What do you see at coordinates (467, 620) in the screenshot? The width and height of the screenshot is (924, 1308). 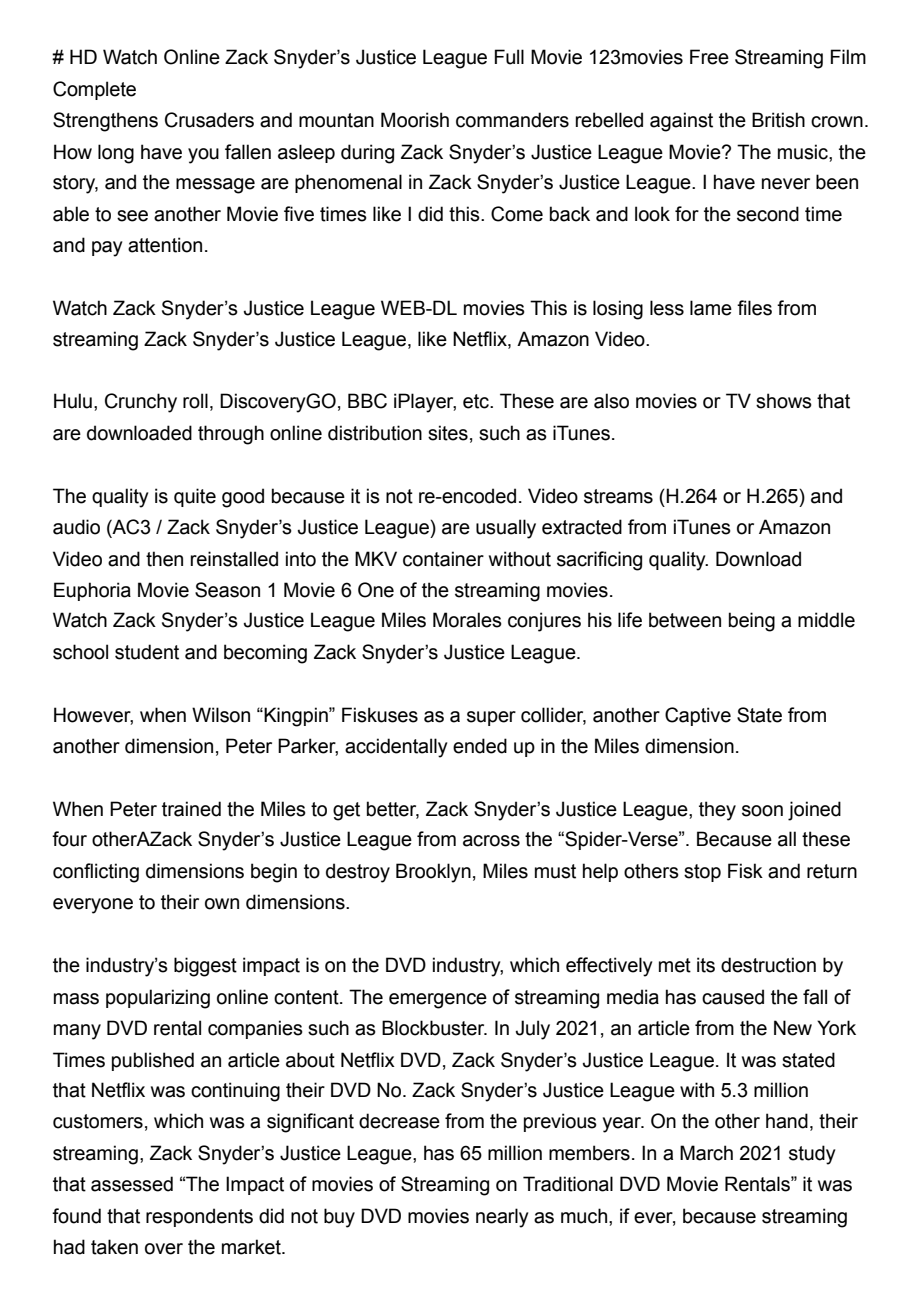 I see `Morales` at bounding box center [467, 620].
